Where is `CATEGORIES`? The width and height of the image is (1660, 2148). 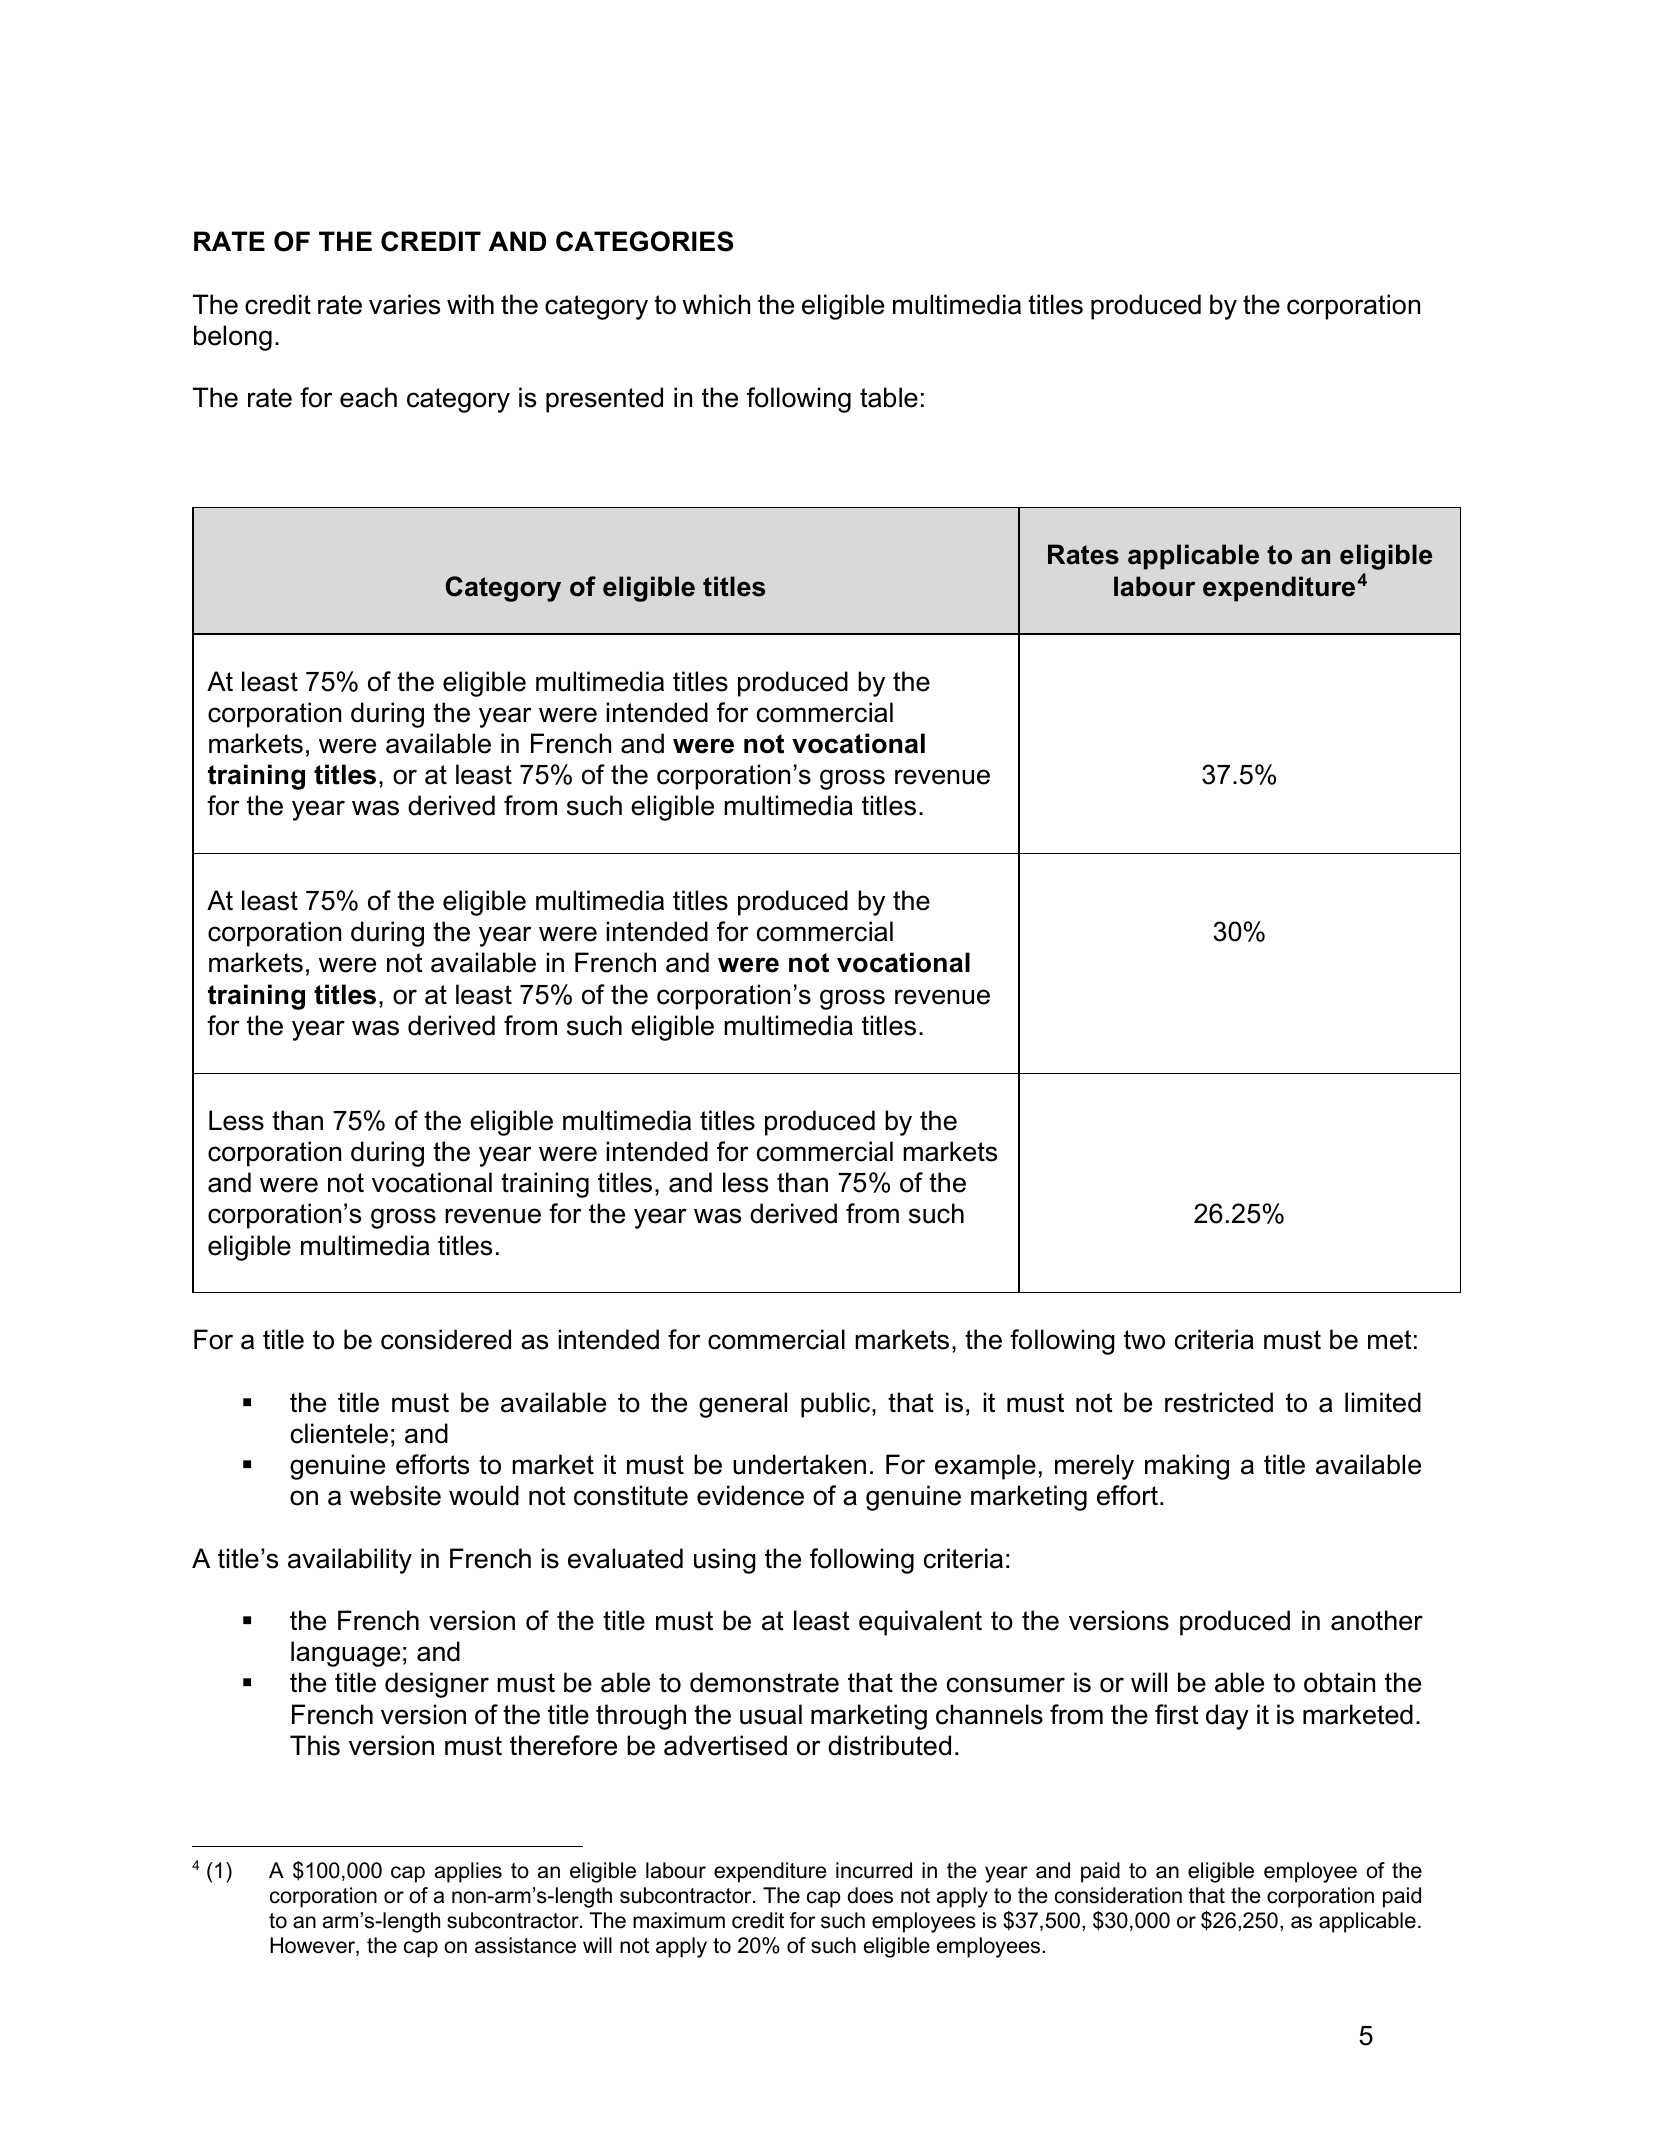
CATEGORIES is located at coordinates (644, 241).
